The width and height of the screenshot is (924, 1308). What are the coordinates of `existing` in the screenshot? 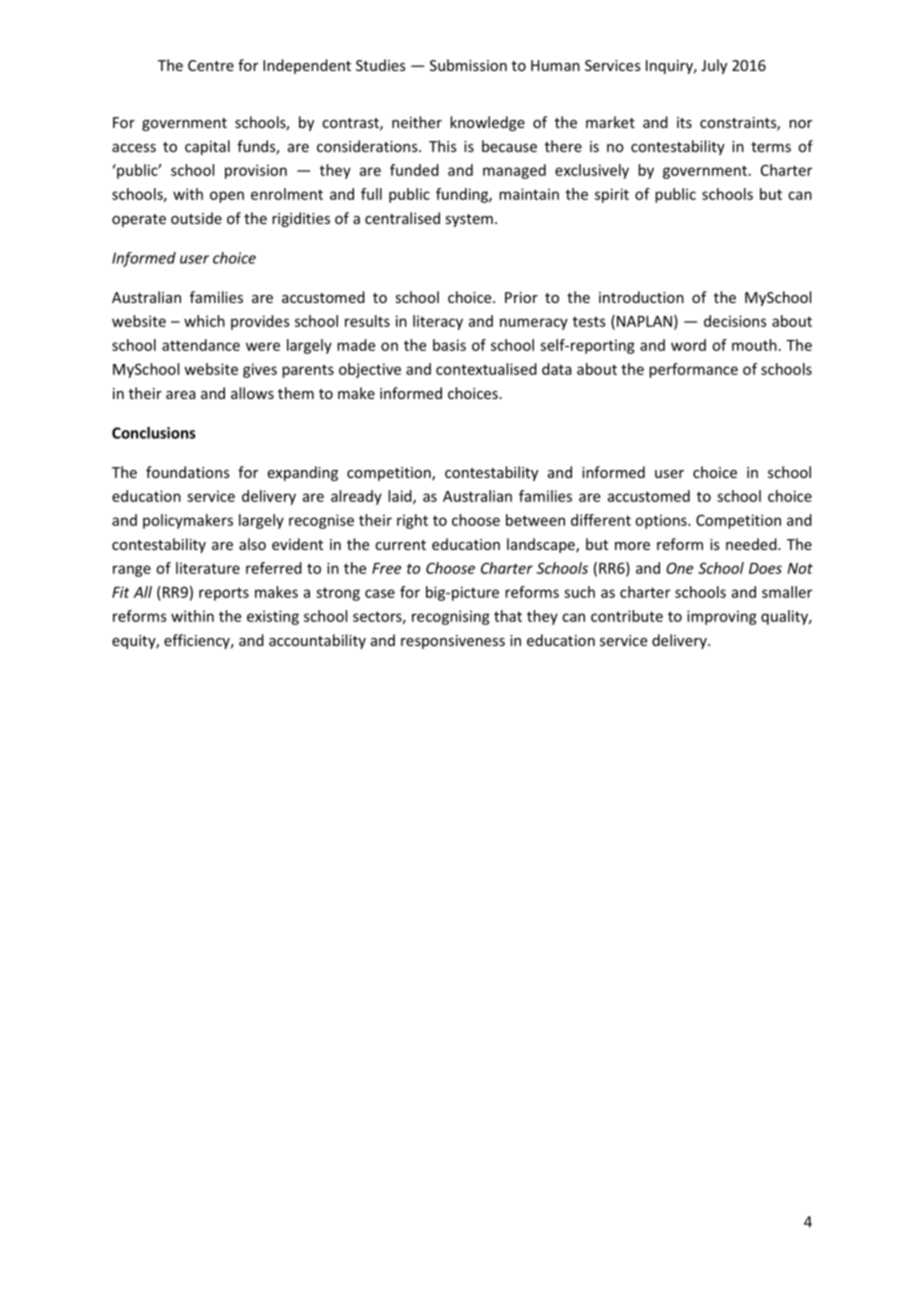 It's located at (273, 617).
